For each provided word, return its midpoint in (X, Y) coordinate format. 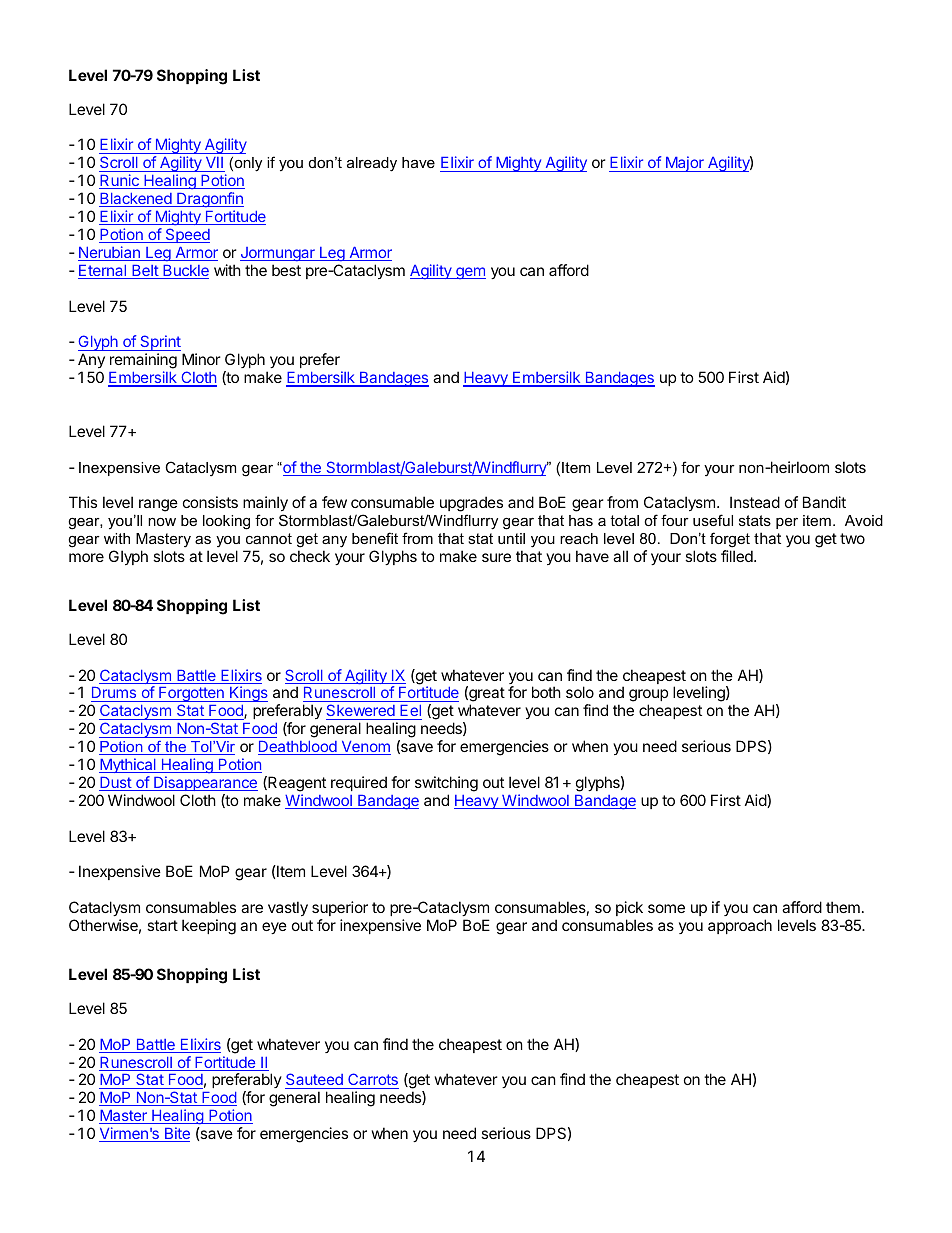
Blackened (136, 200)
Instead (755, 502)
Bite (176, 1134)
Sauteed (315, 1081)
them (843, 907)
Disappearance (205, 783)
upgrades (471, 505)
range (158, 505)
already (372, 164)
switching (446, 784)
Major (684, 164)
